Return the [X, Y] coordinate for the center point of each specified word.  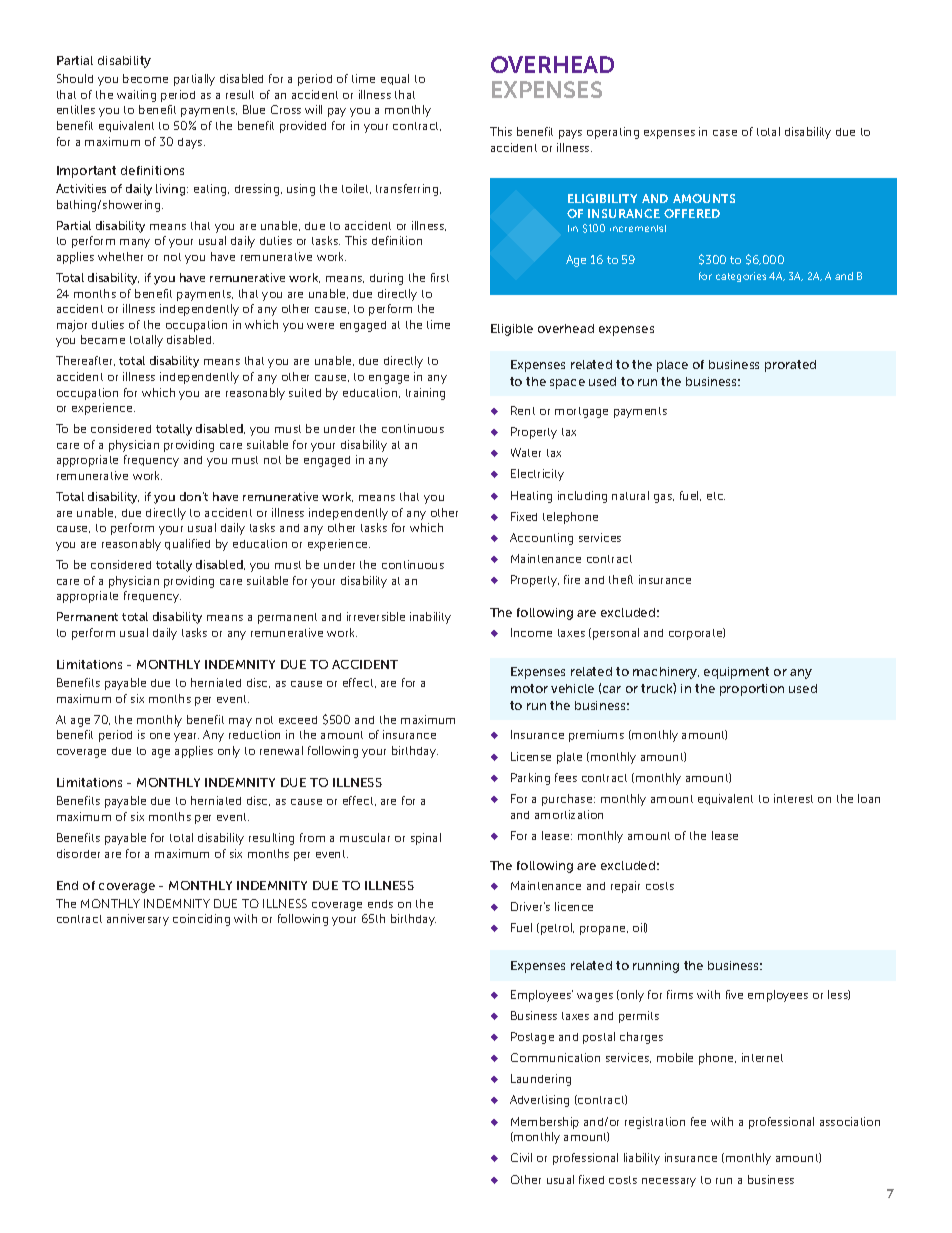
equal [395, 79]
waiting [136, 96]
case [725, 133]
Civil [521, 1157]
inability [430, 618]
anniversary [138, 920]
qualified [187, 544]
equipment [736, 673]
